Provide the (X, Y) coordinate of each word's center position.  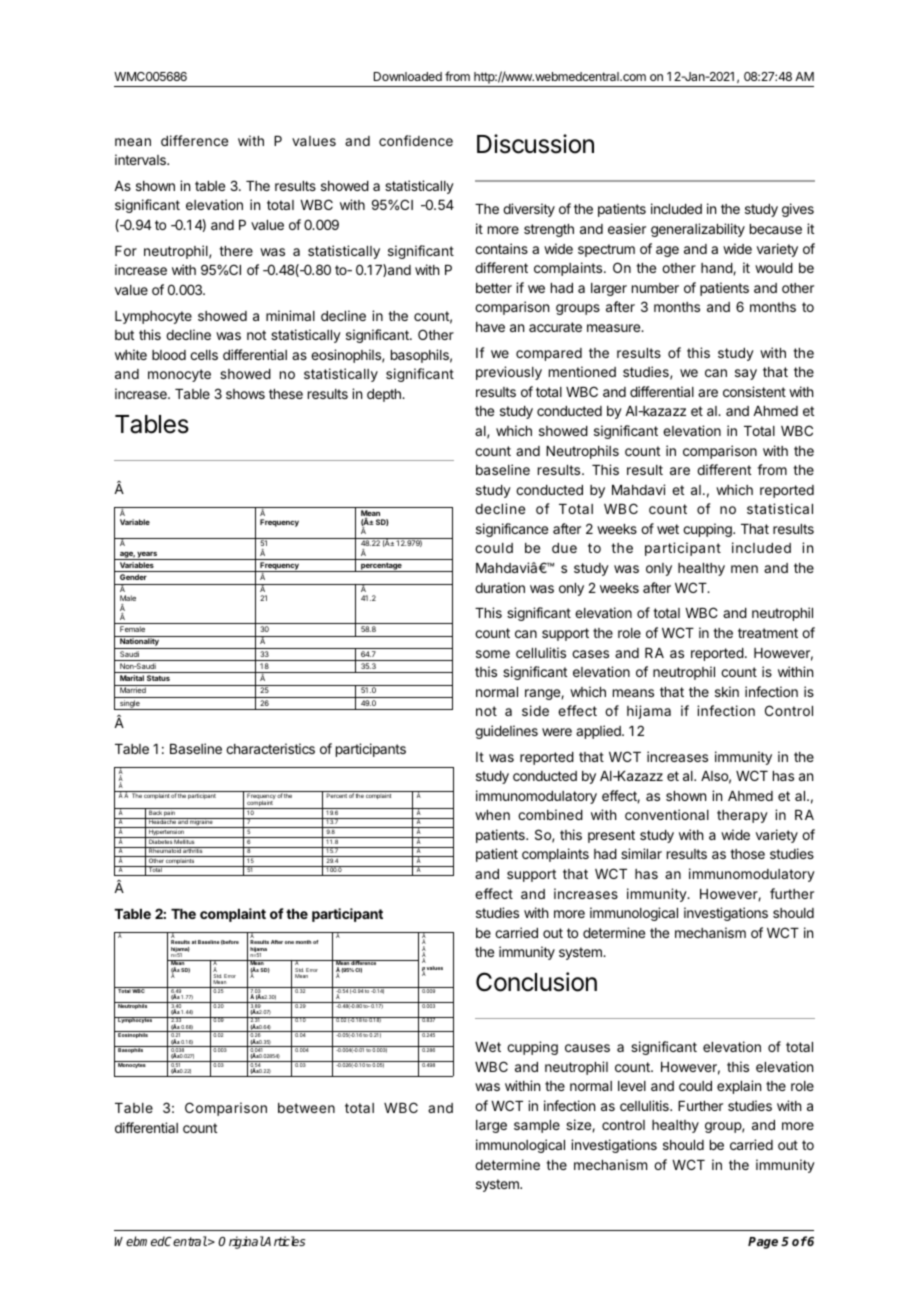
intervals (141, 159)
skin (727, 691)
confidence (416, 140)
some (493, 654)
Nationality (139, 643)
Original (241, 1242)
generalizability (698, 230)
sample (537, 1126)
